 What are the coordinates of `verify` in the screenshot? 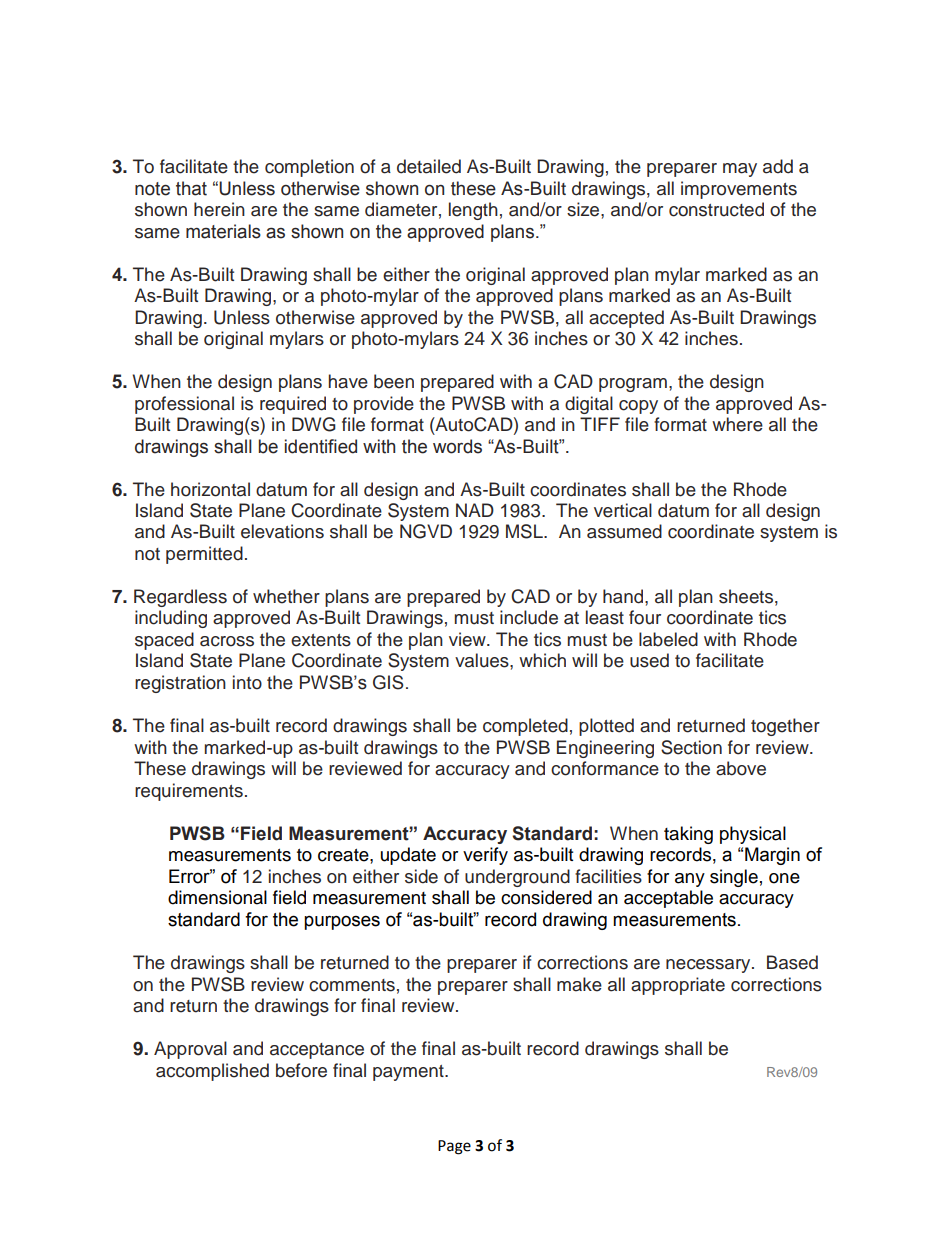 It's located at (485, 856).
